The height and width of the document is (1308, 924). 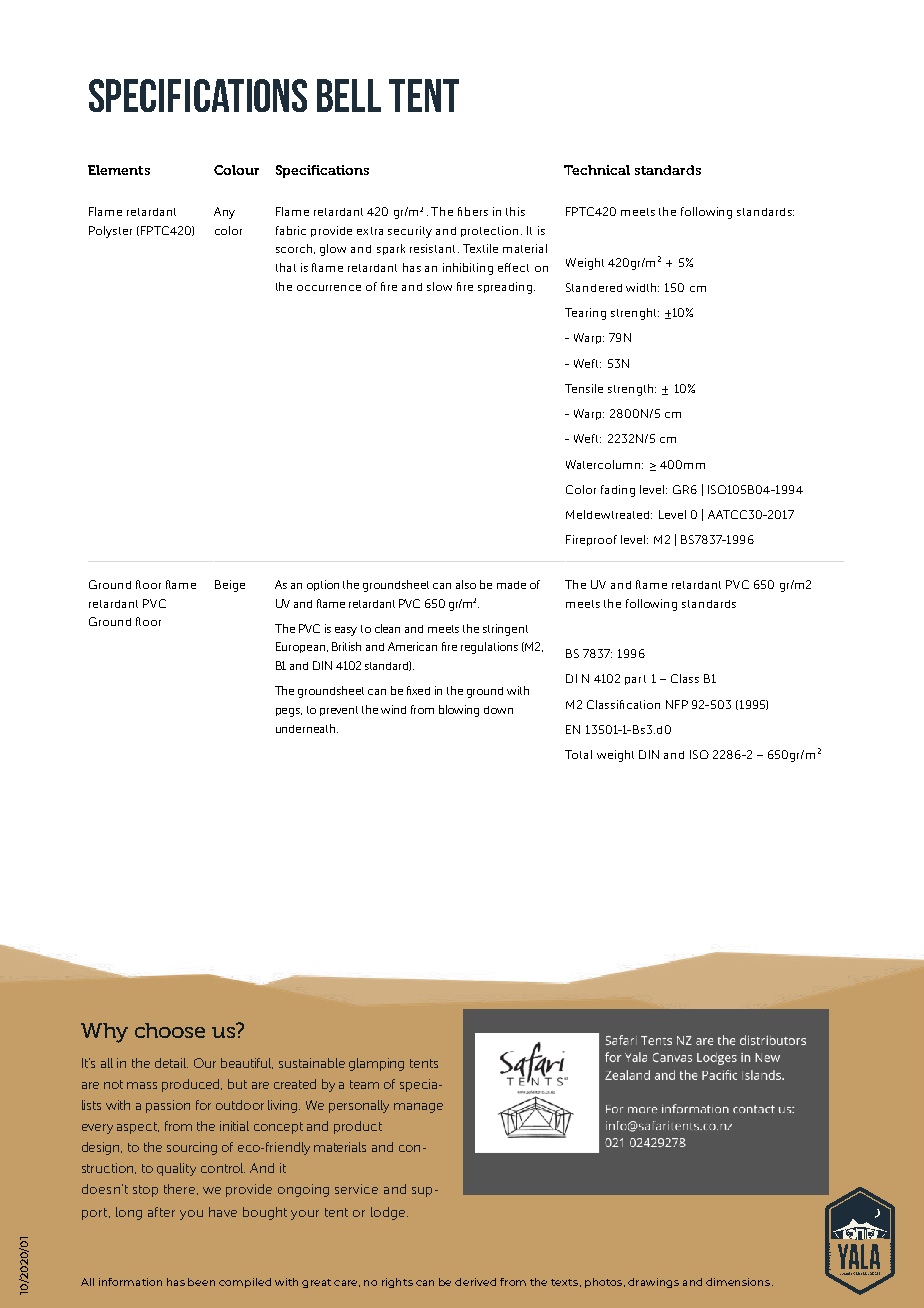 I want to click on Technical, so click(x=597, y=170).
